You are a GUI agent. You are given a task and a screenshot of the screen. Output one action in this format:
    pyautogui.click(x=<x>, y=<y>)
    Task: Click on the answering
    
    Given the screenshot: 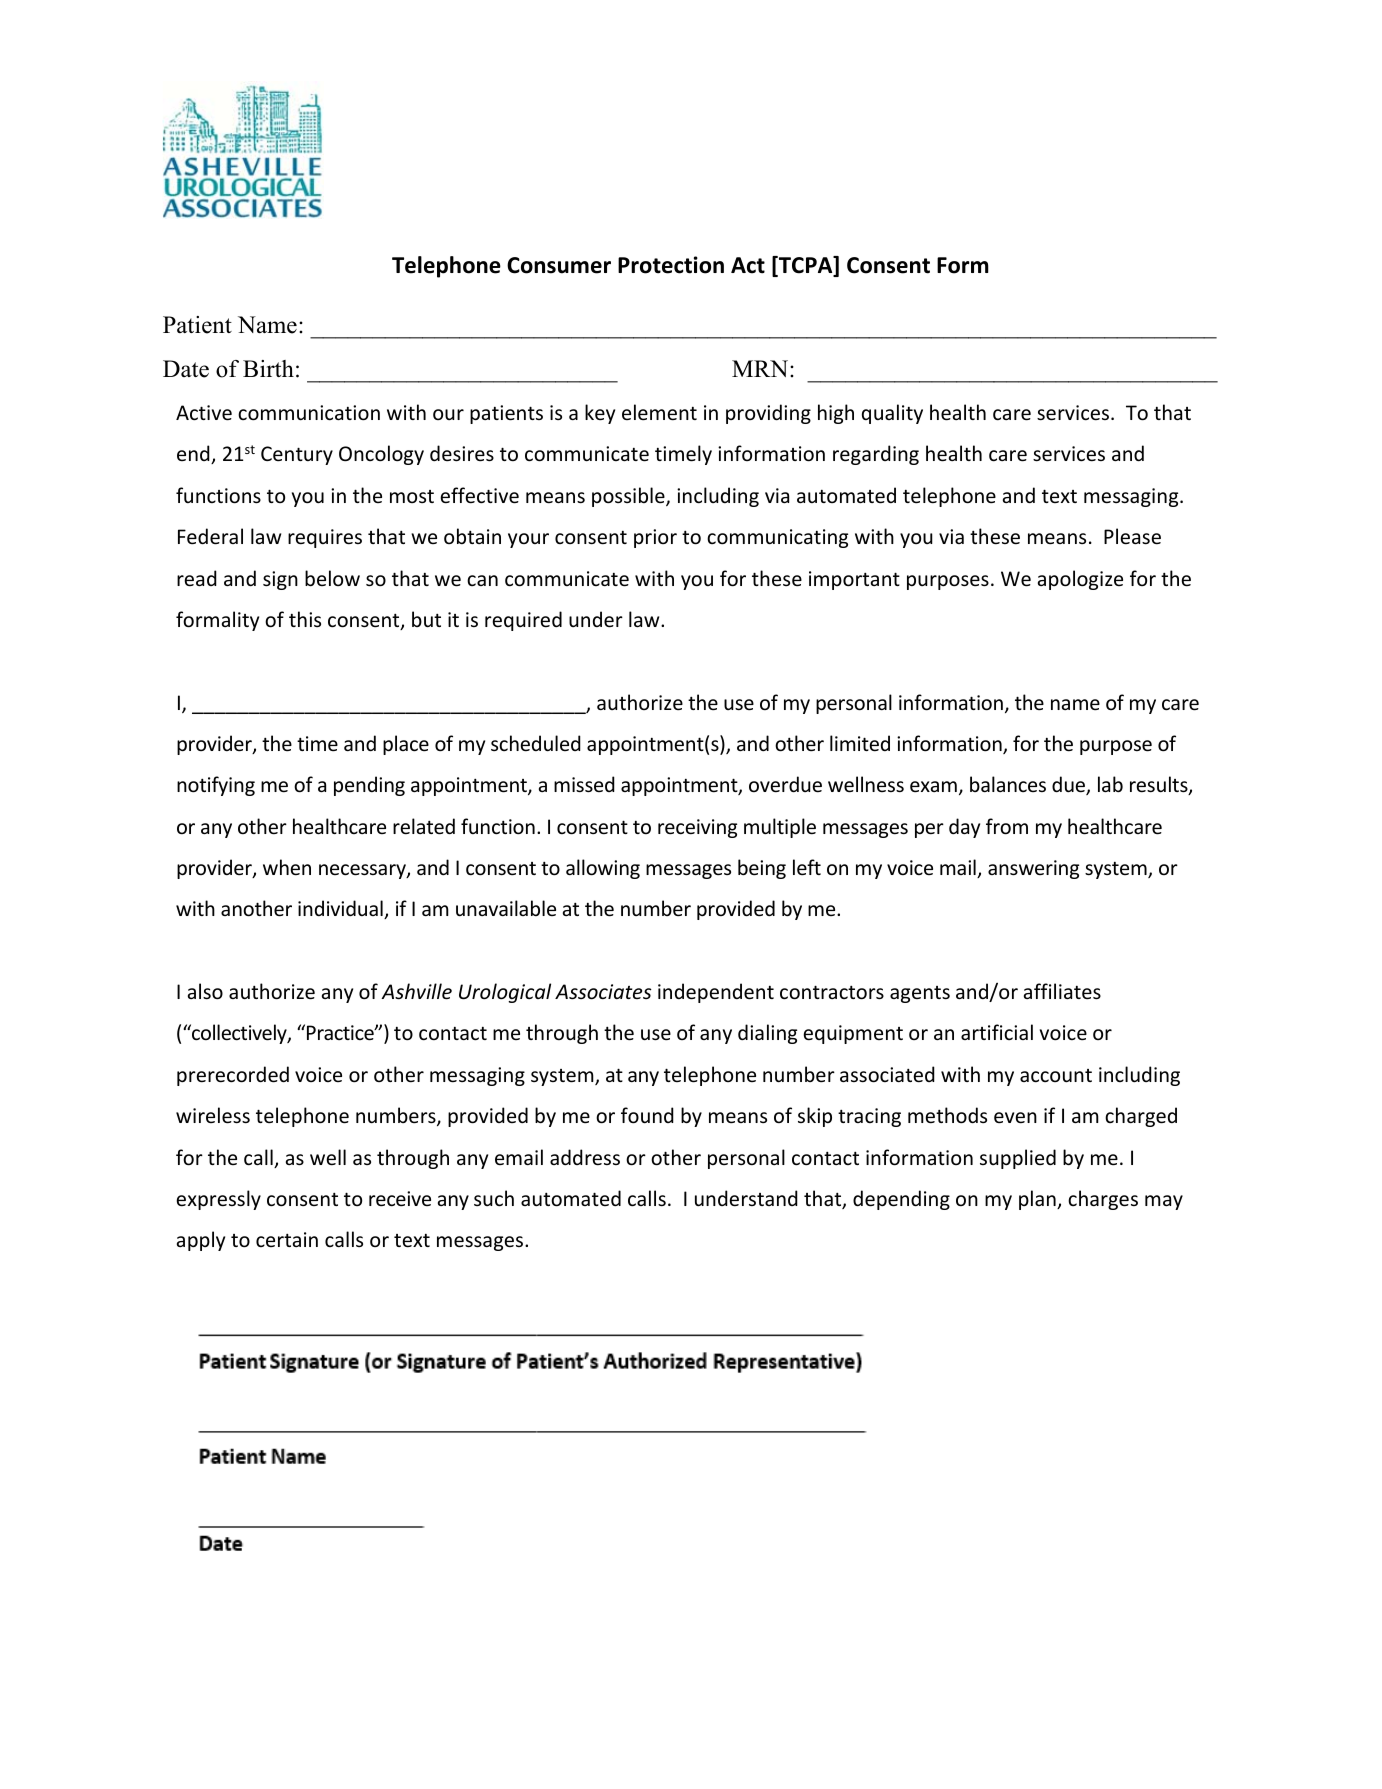 What is the action you would take?
    pyautogui.click(x=1033, y=869)
